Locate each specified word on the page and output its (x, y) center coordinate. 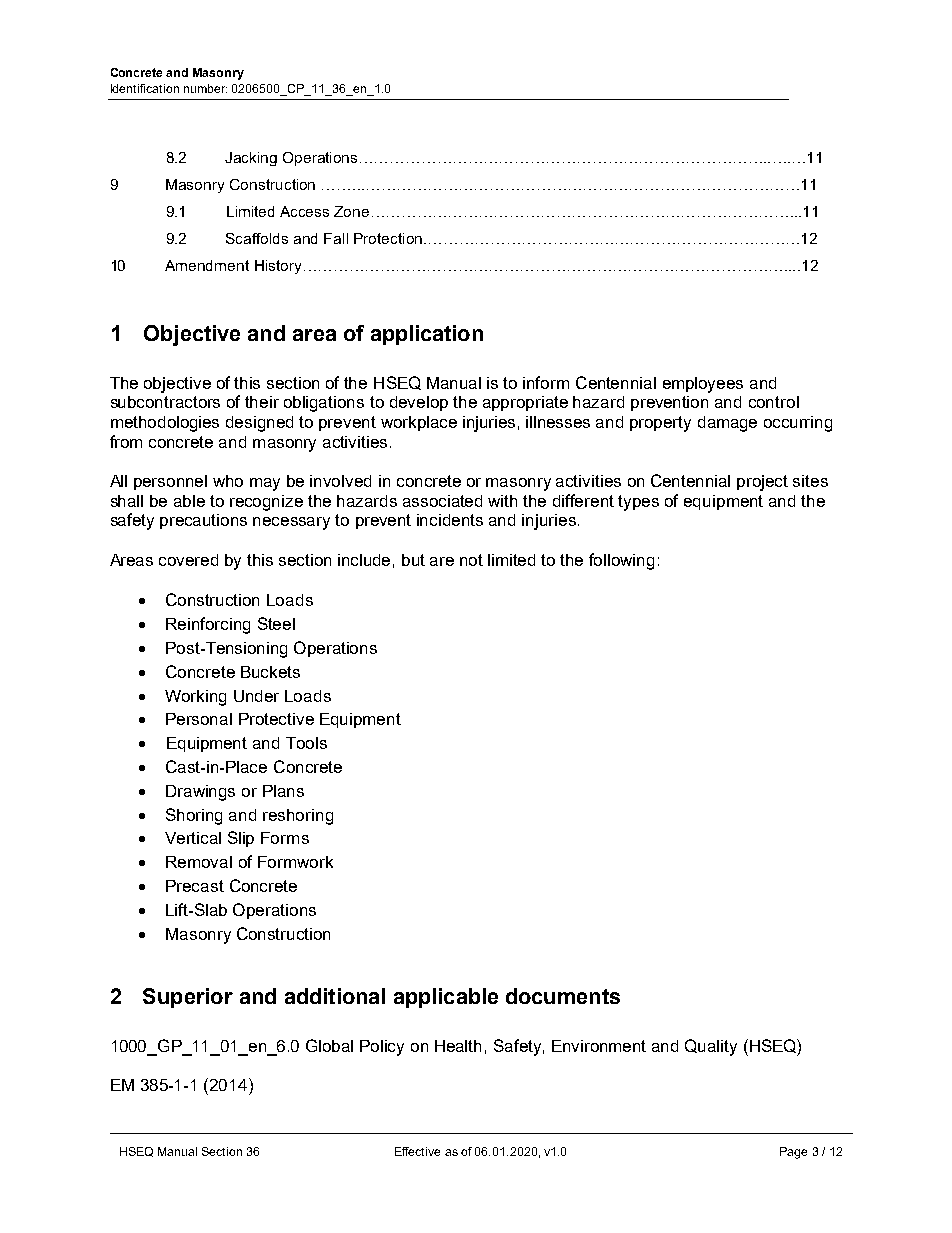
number (205, 88)
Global (329, 1045)
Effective (417, 1151)
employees (703, 385)
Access (304, 211)
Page (793, 1153)
